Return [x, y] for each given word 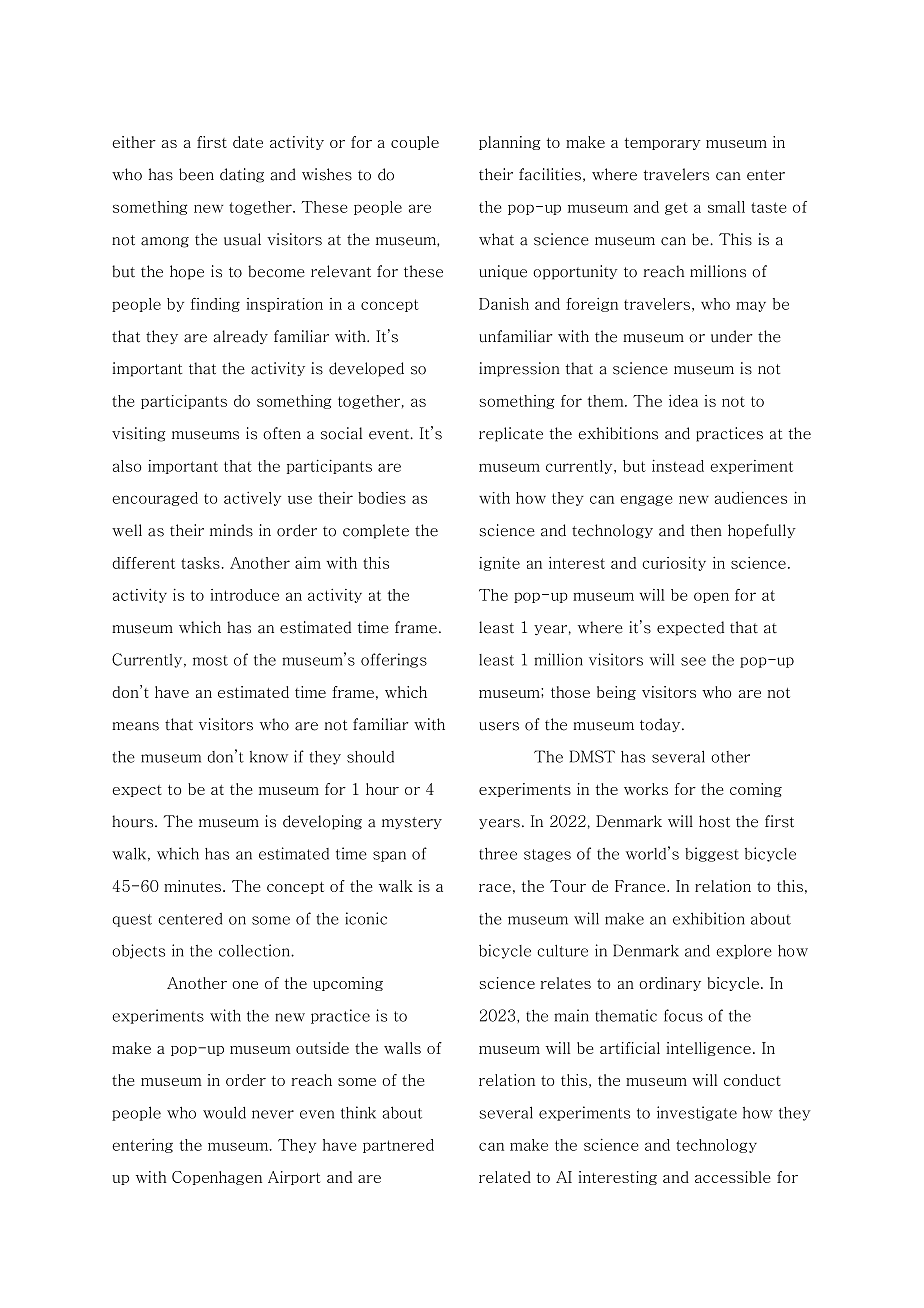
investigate [697, 1113]
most [210, 660]
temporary [663, 144]
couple [415, 143]
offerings [394, 660]
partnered [398, 1146]
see [693, 661]
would [224, 1112]
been [196, 174]
